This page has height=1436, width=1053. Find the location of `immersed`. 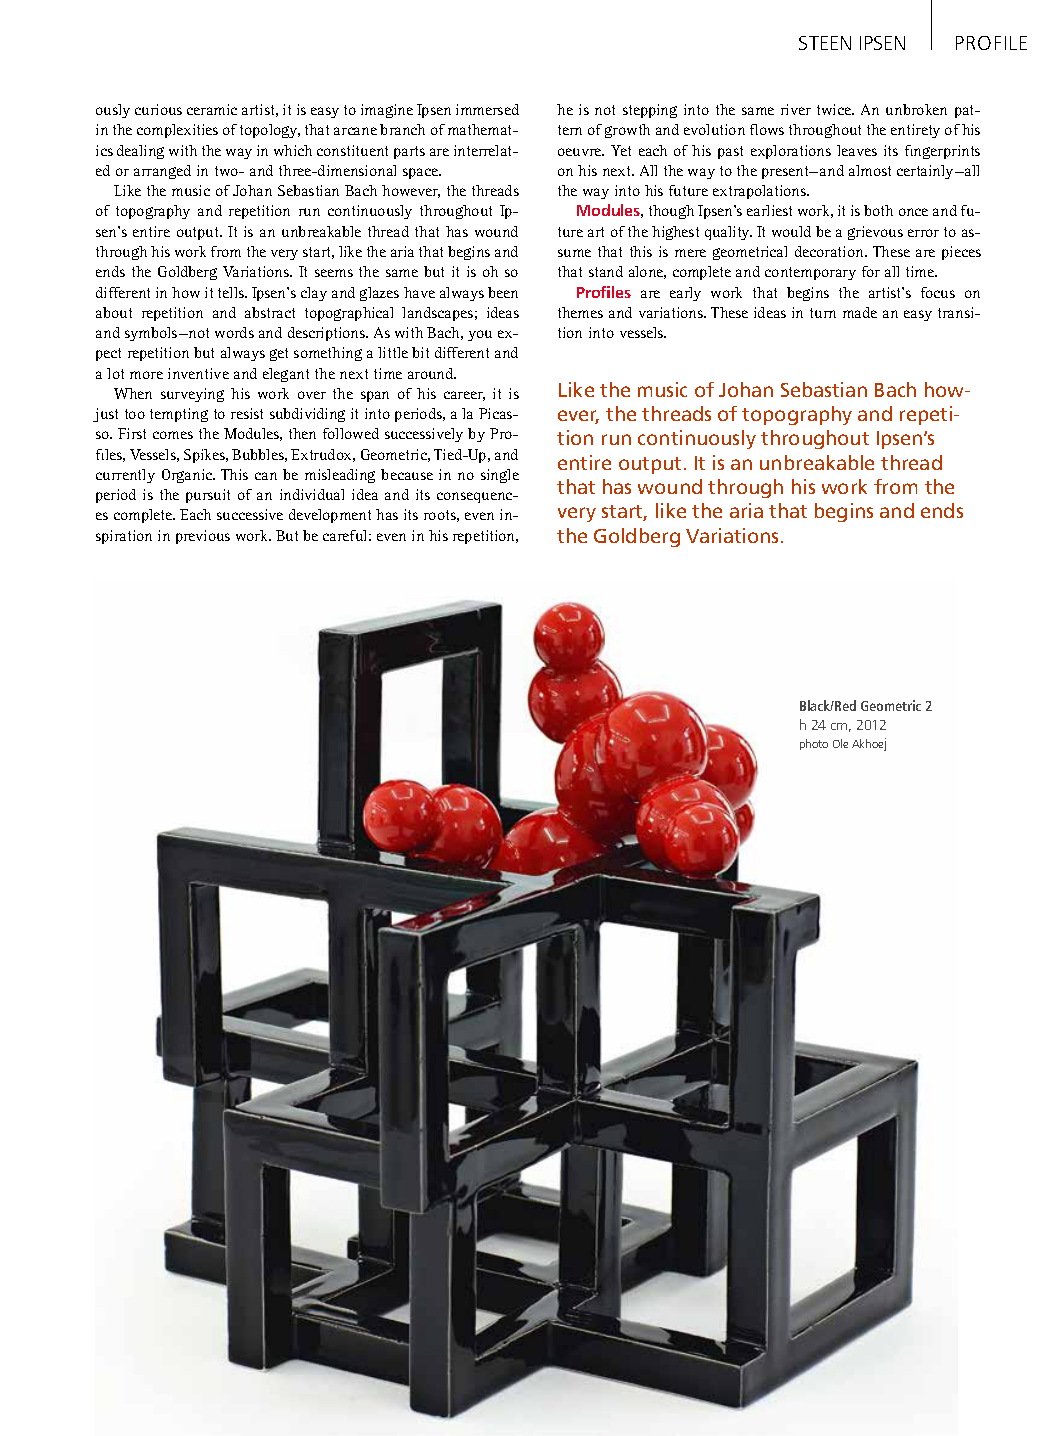

immersed is located at coordinates (487, 109).
